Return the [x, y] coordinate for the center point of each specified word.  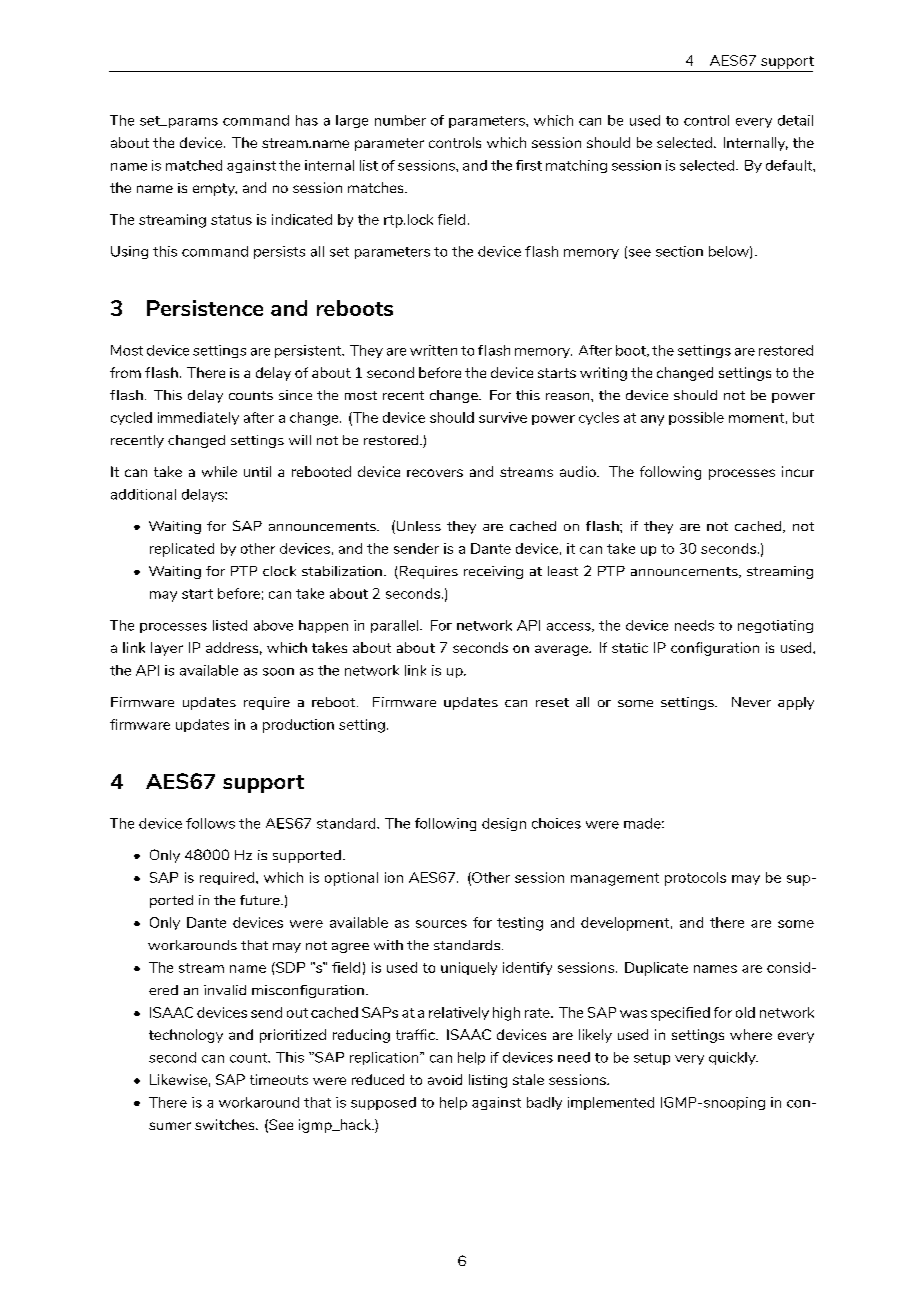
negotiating [775, 626]
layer [167, 649]
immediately [198, 418]
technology [186, 1036]
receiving [493, 572]
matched [194, 165]
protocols [695, 879]
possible [696, 418]
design [504, 824]
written [433, 350]
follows [210, 823]
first [529, 165]
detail [795, 120]
